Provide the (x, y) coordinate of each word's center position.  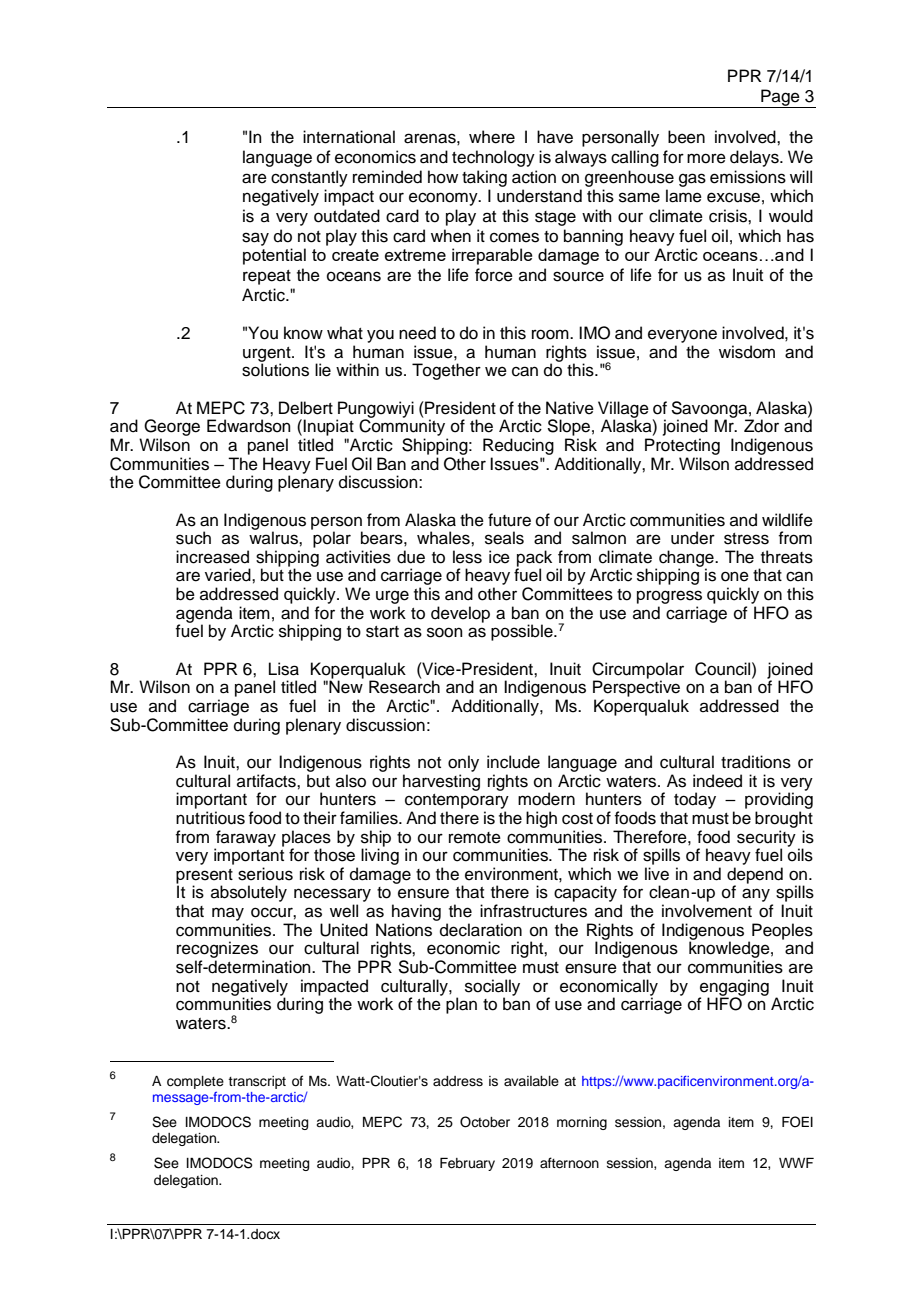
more (706, 158)
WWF (796, 1162)
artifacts (267, 781)
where (492, 137)
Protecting (682, 446)
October (485, 1122)
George (172, 427)
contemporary (457, 801)
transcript (257, 1082)
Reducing (518, 446)
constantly (309, 178)
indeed (717, 781)
